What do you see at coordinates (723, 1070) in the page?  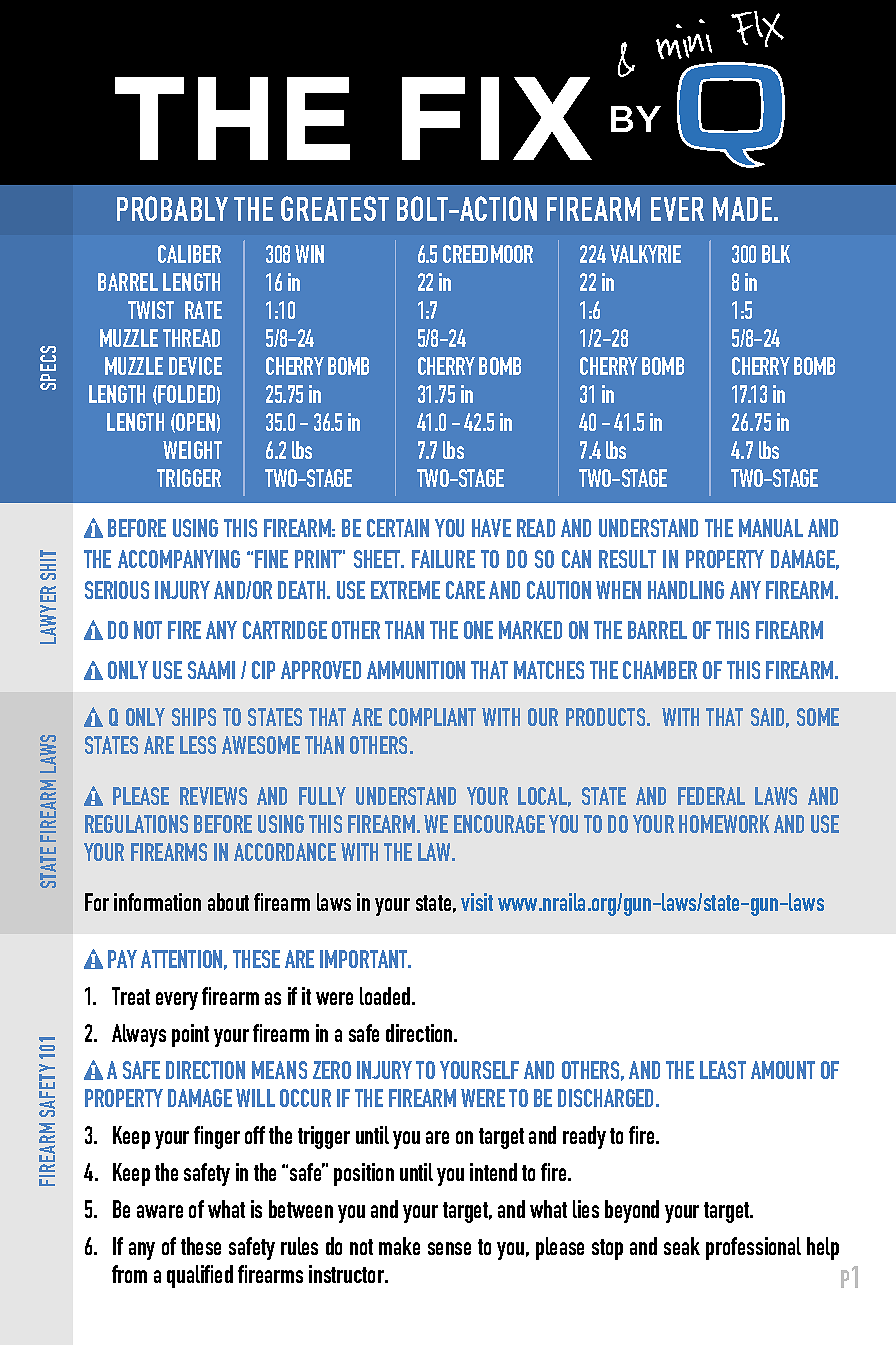 I see `LEAST` at bounding box center [723, 1070].
